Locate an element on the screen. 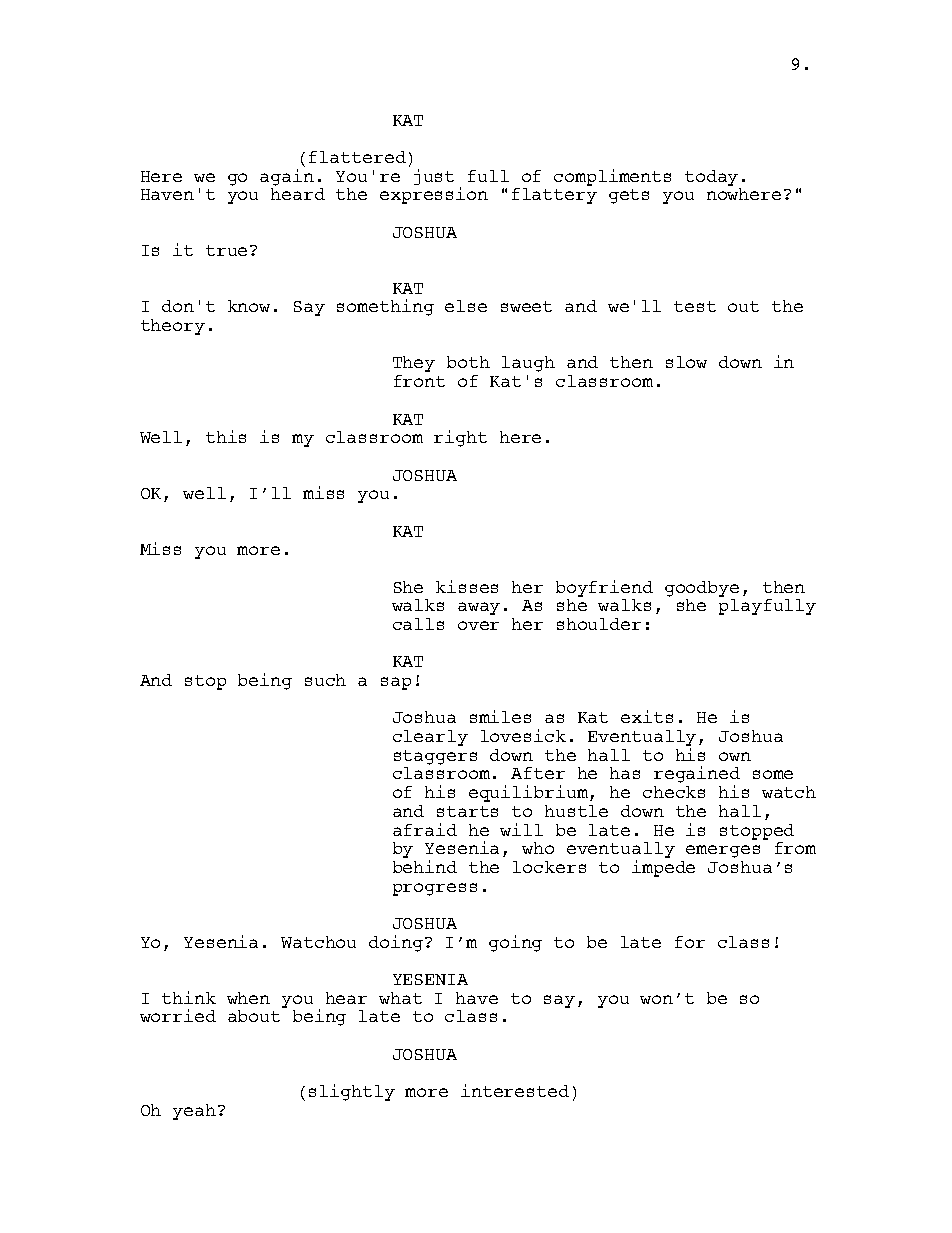 The width and height of the screenshot is (952, 1233). slow is located at coordinates (686, 362).
